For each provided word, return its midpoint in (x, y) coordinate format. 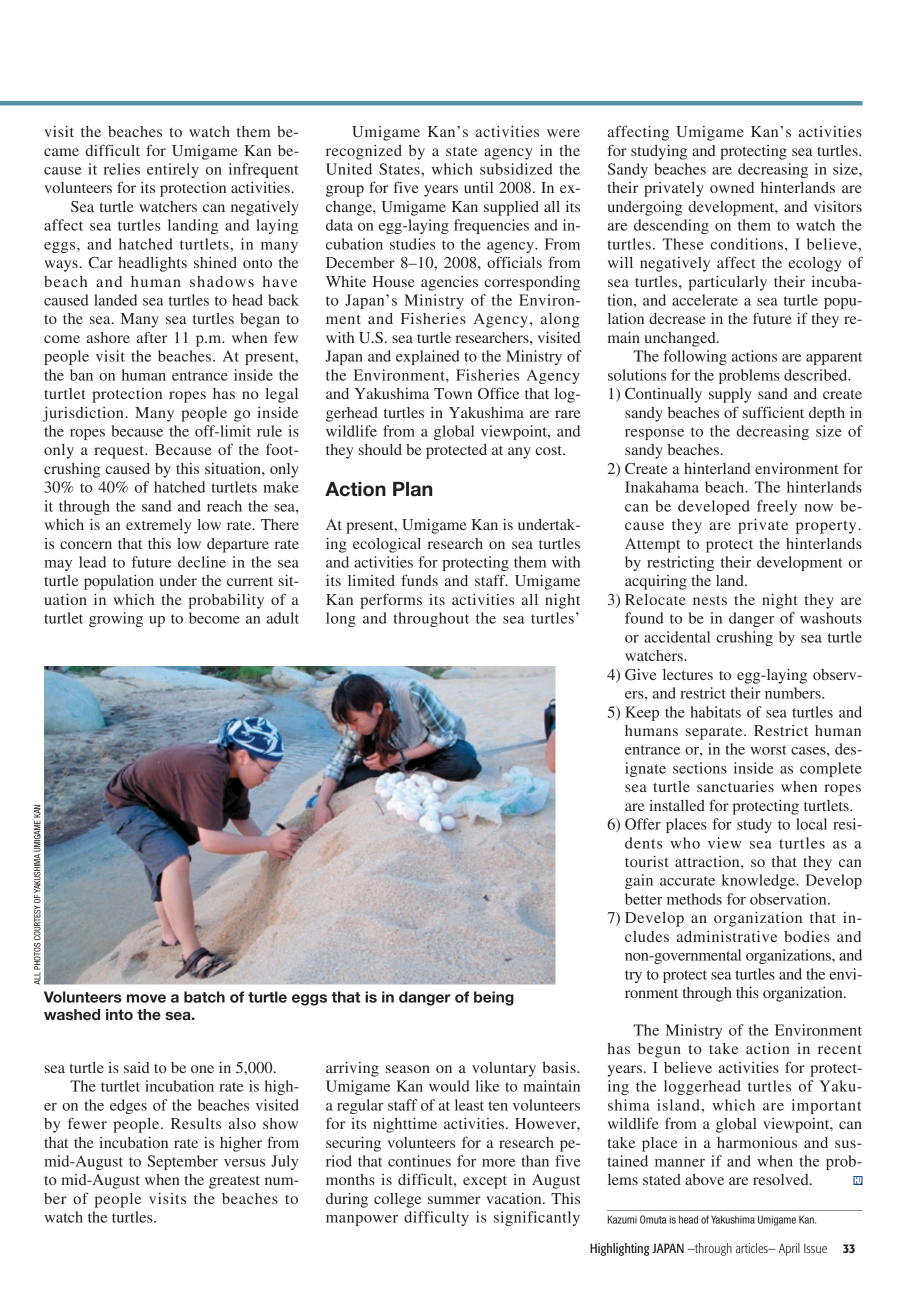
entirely (173, 170)
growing (116, 619)
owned (732, 187)
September (183, 1162)
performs (391, 601)
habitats (715, 712)
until (478, 187)
